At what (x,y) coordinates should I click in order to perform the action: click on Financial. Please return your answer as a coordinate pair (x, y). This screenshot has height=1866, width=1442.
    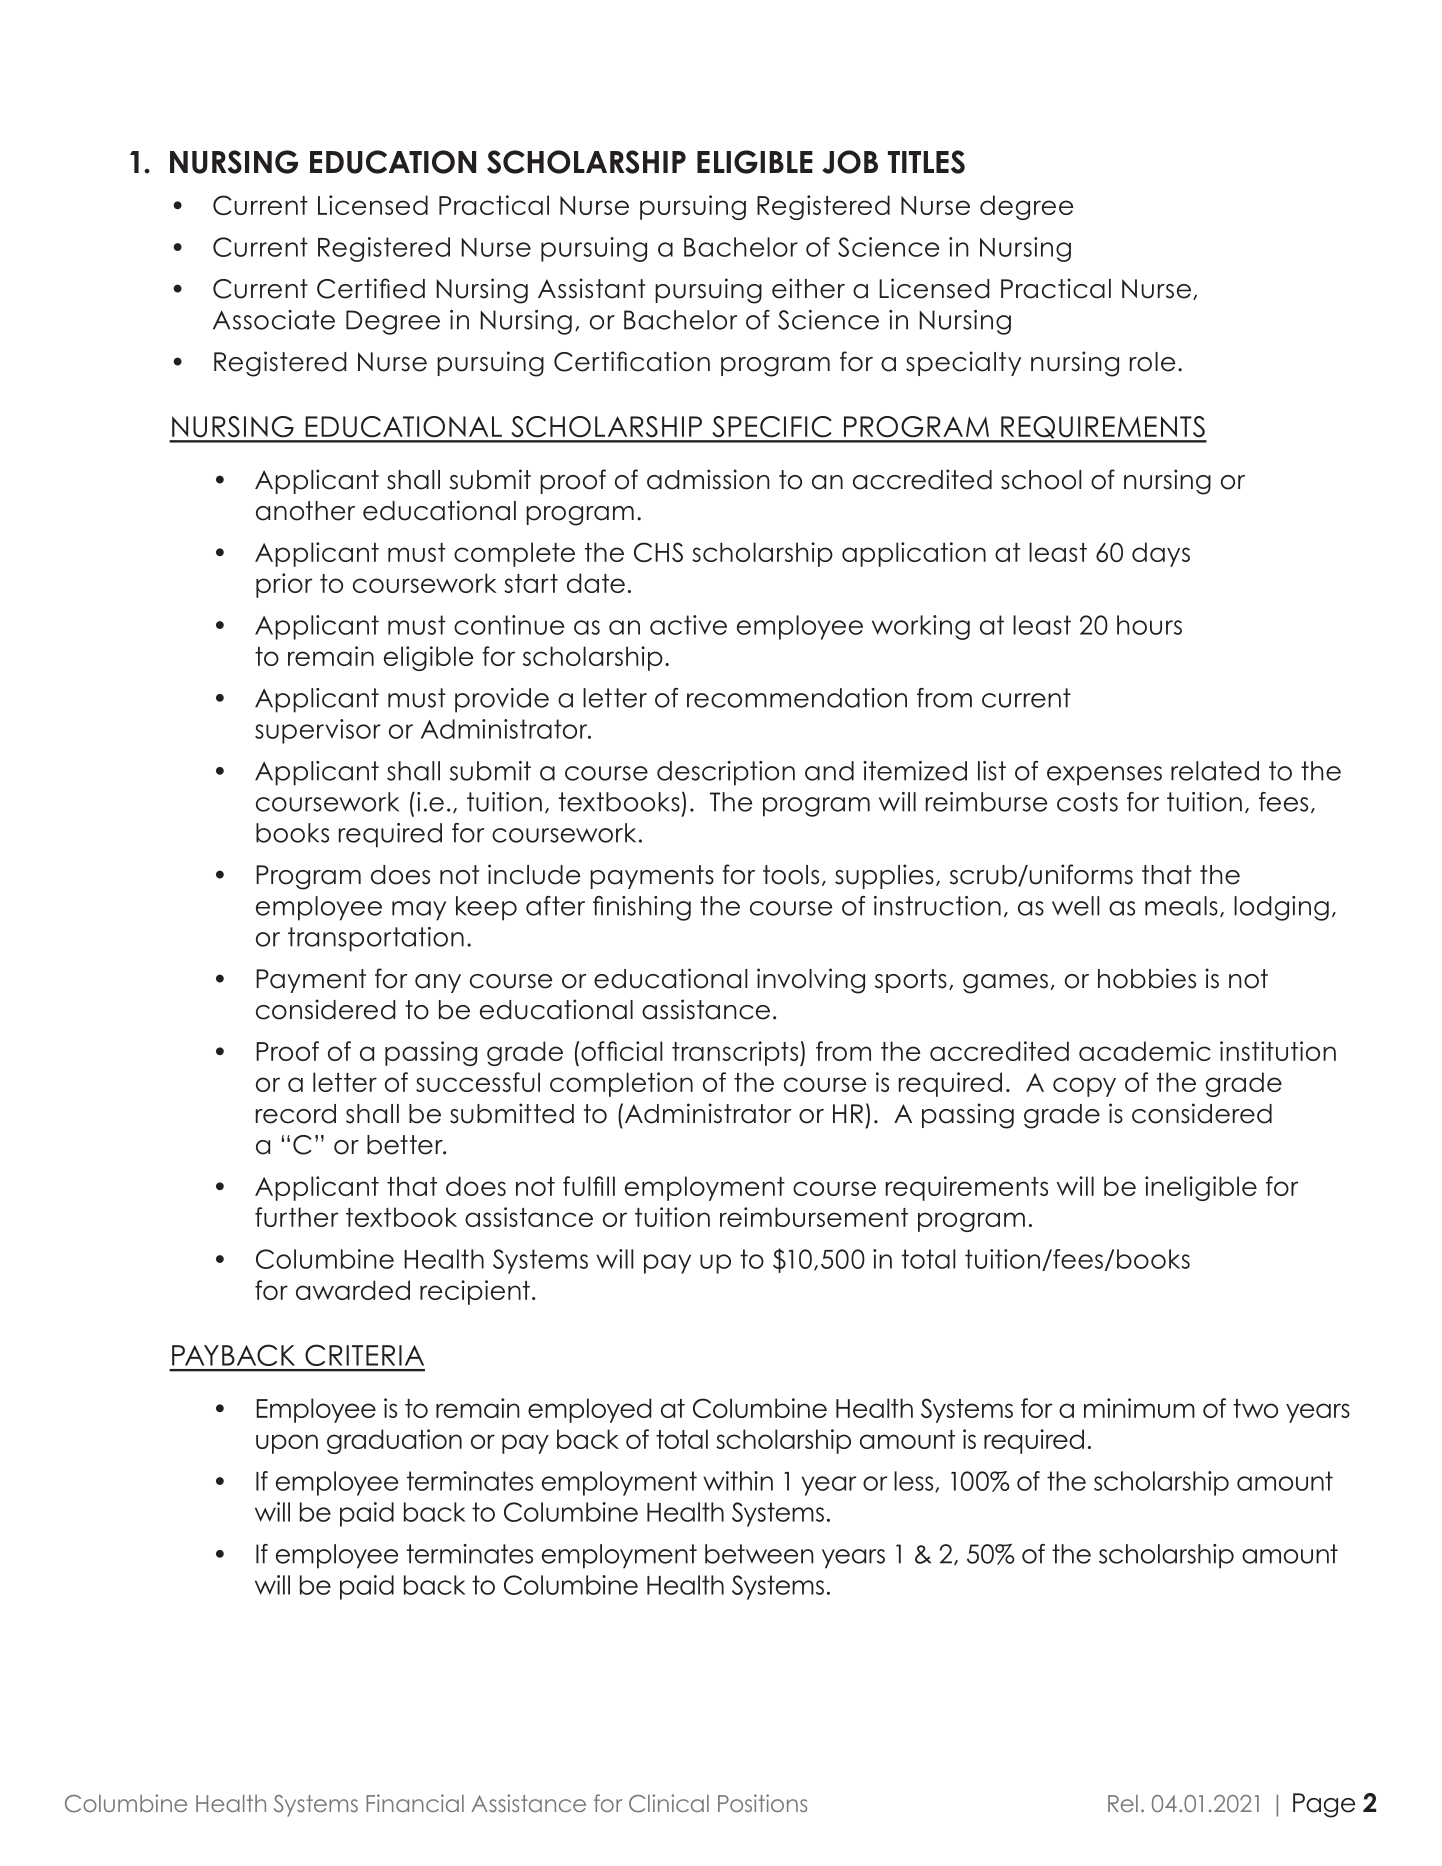
    Looking at the image, I should click on (415, 1803).
